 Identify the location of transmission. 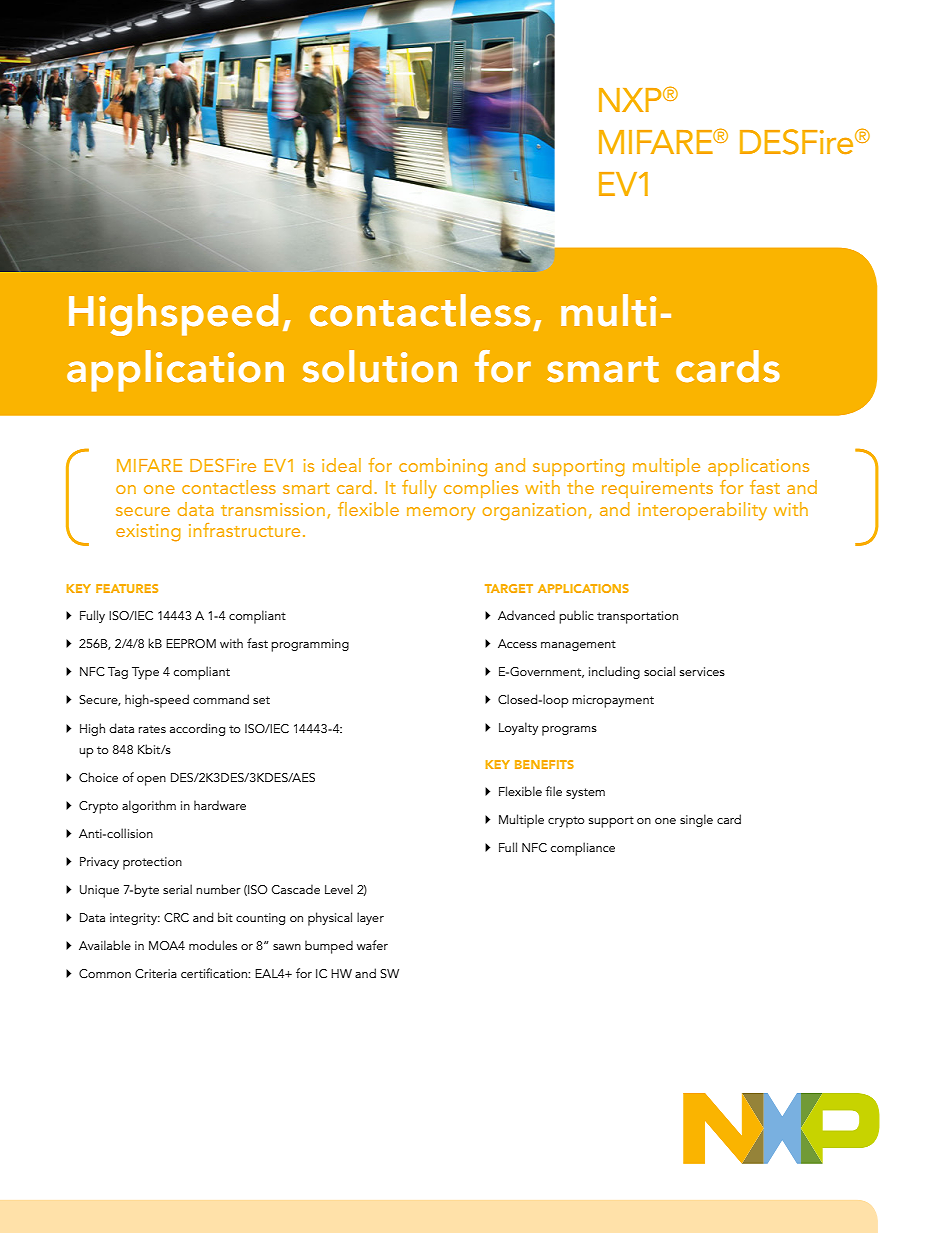
(273, 509).
